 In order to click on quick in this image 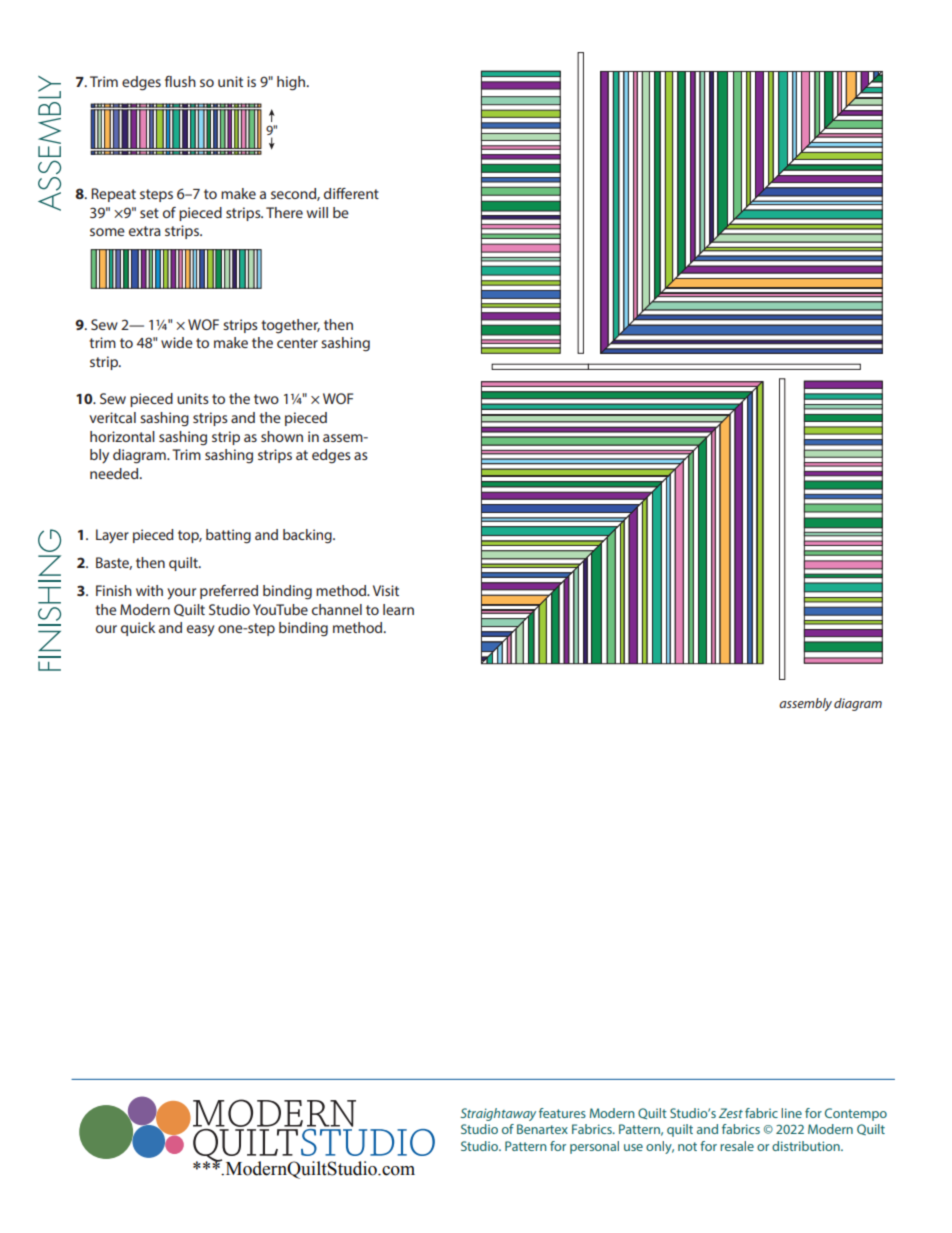, I will do `click(138, 629)`.
